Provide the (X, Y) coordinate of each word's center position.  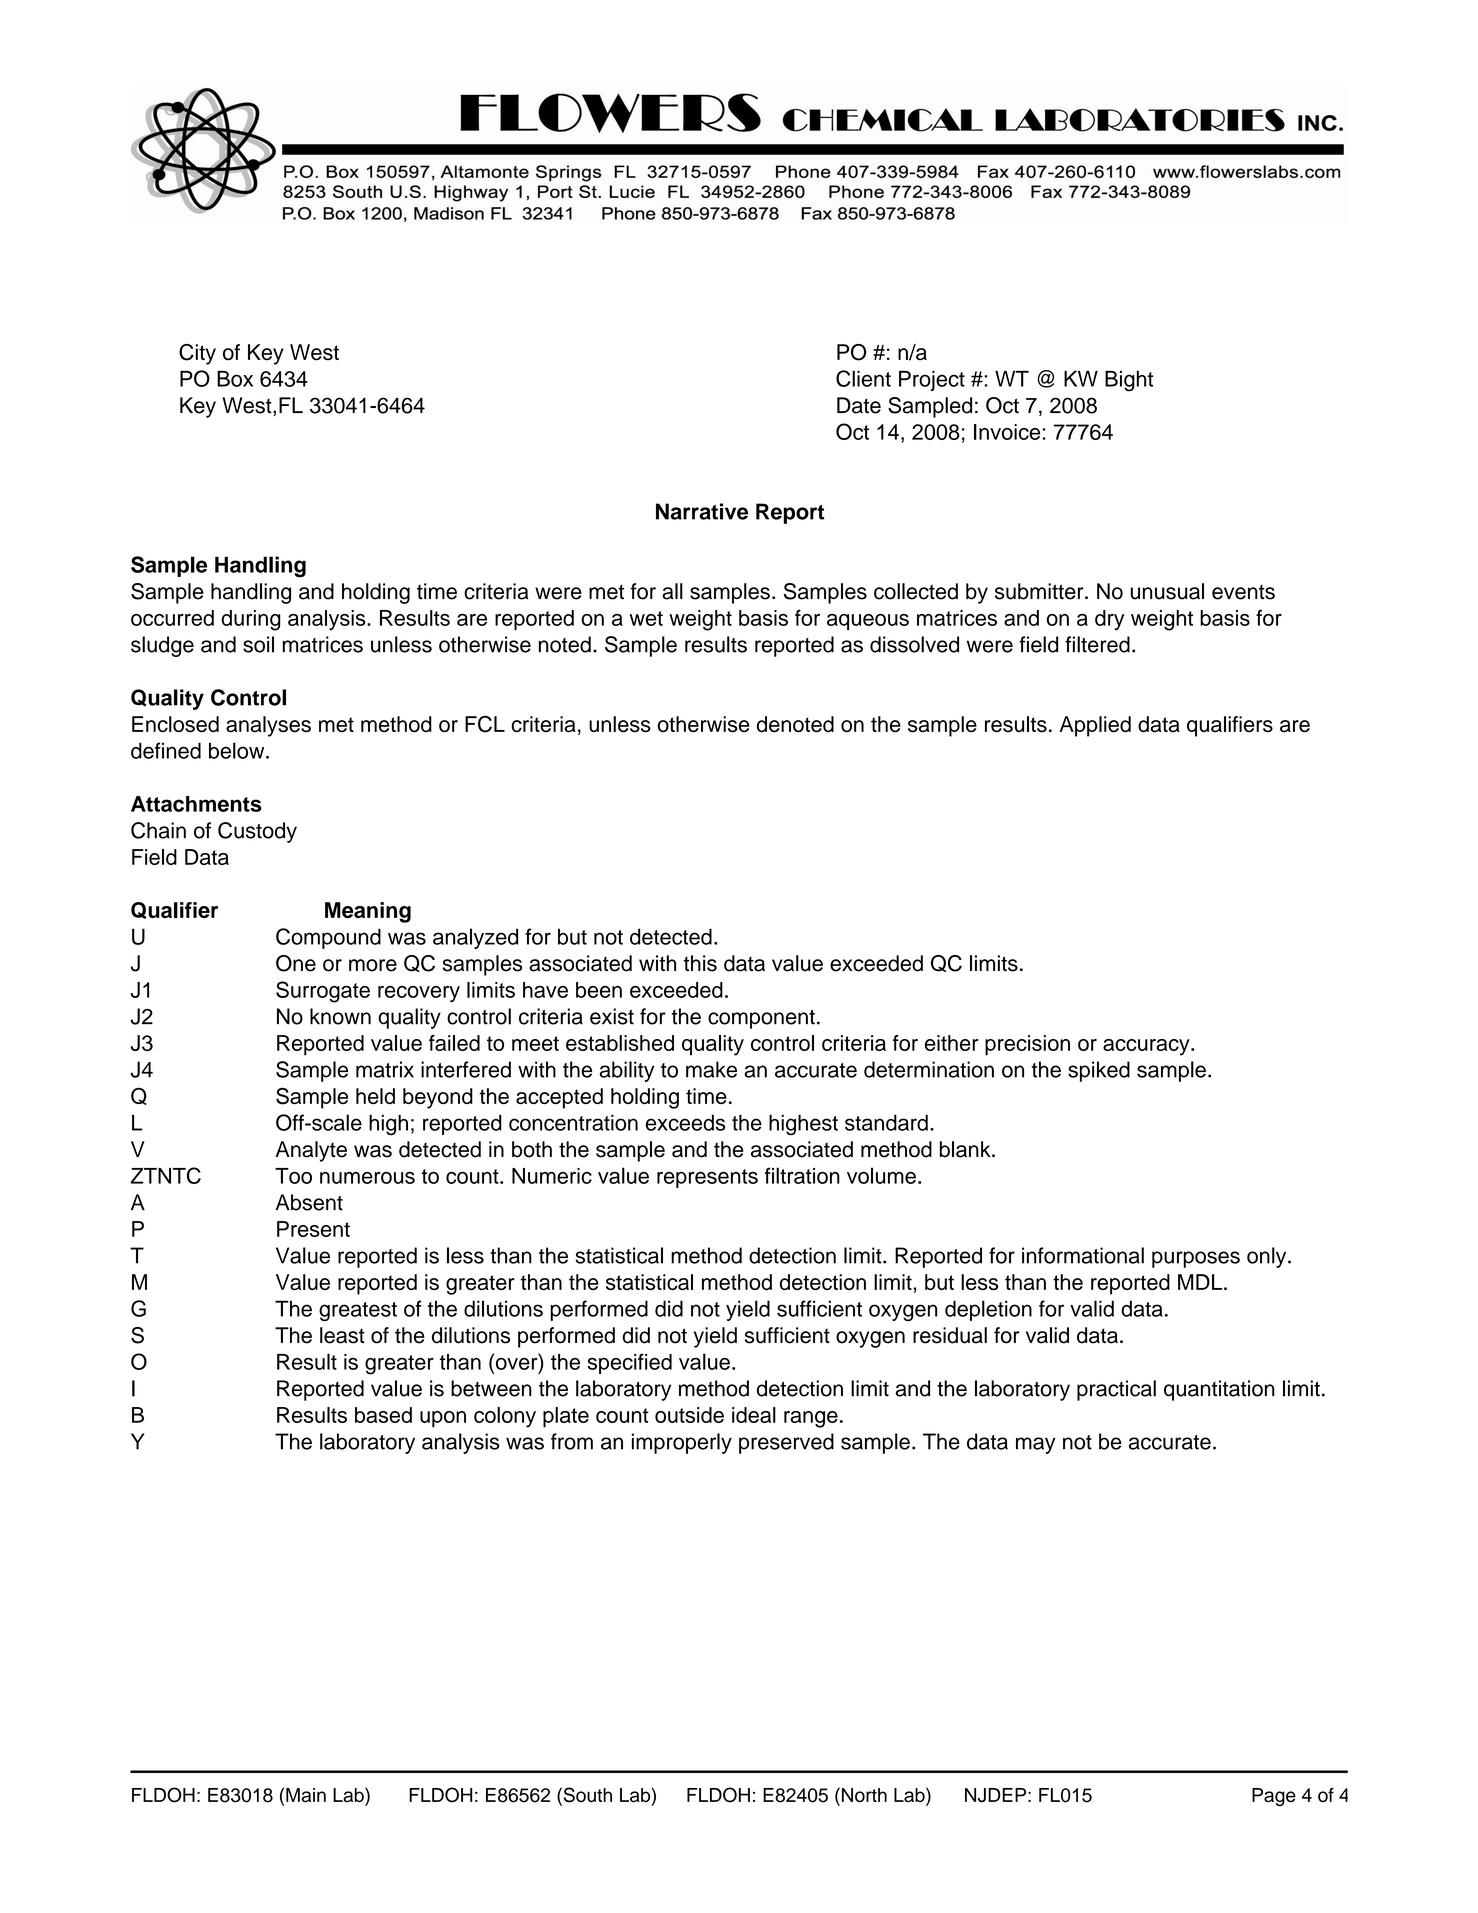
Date (859, 405)
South (586, 1796)
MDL (1201, 1282)
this (700, 963)
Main (306, 1795)
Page (1274, 1797)
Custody (257, 832)
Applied (1095, 726)
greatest (358, 1311)
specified (629, 1363)
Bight (1129, 381)
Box (235, 379)
